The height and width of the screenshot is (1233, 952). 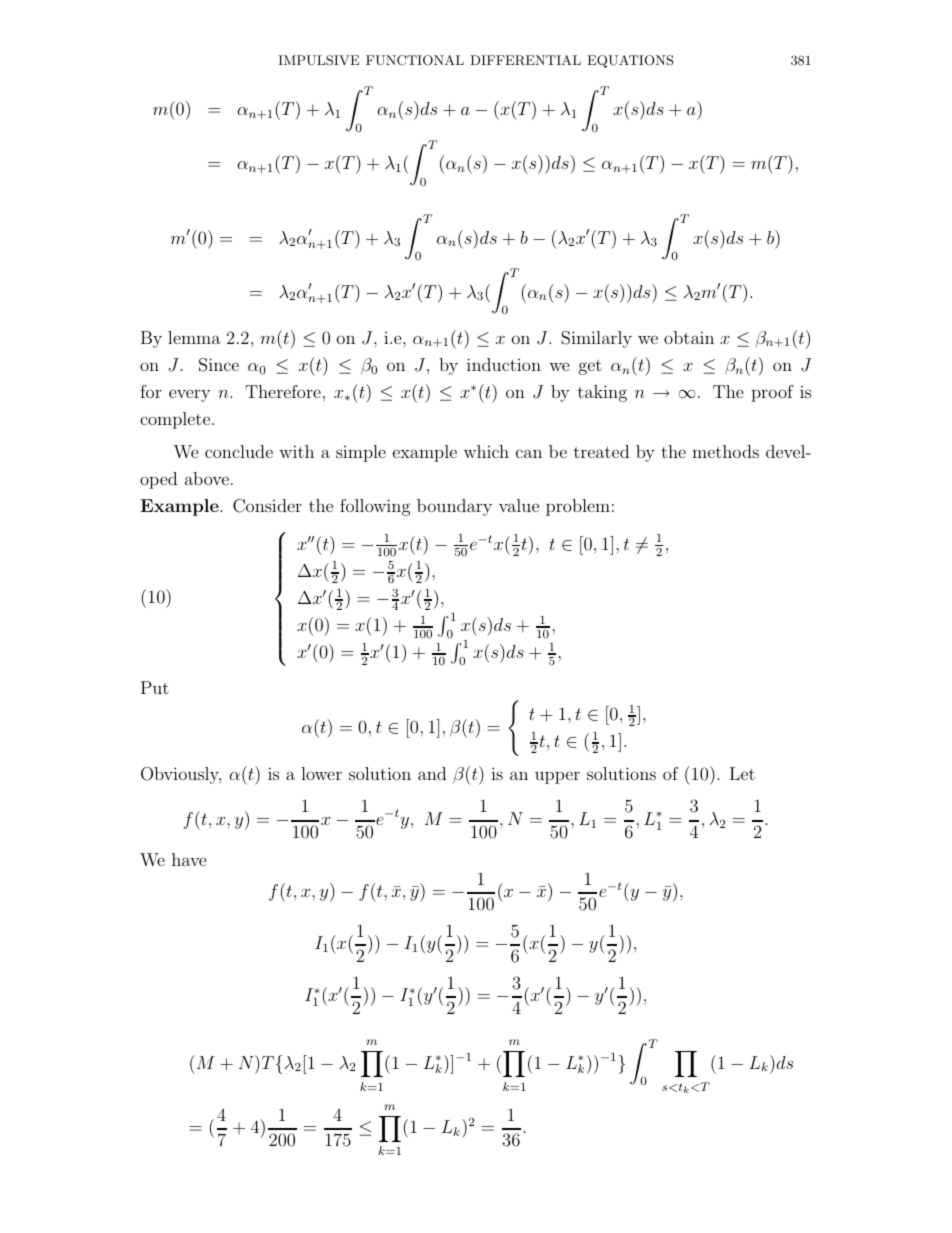 What do you see at coordinates (630, 61) in the screenshot?
I see `EQUATIONS` at bounding box center [630, 61].
